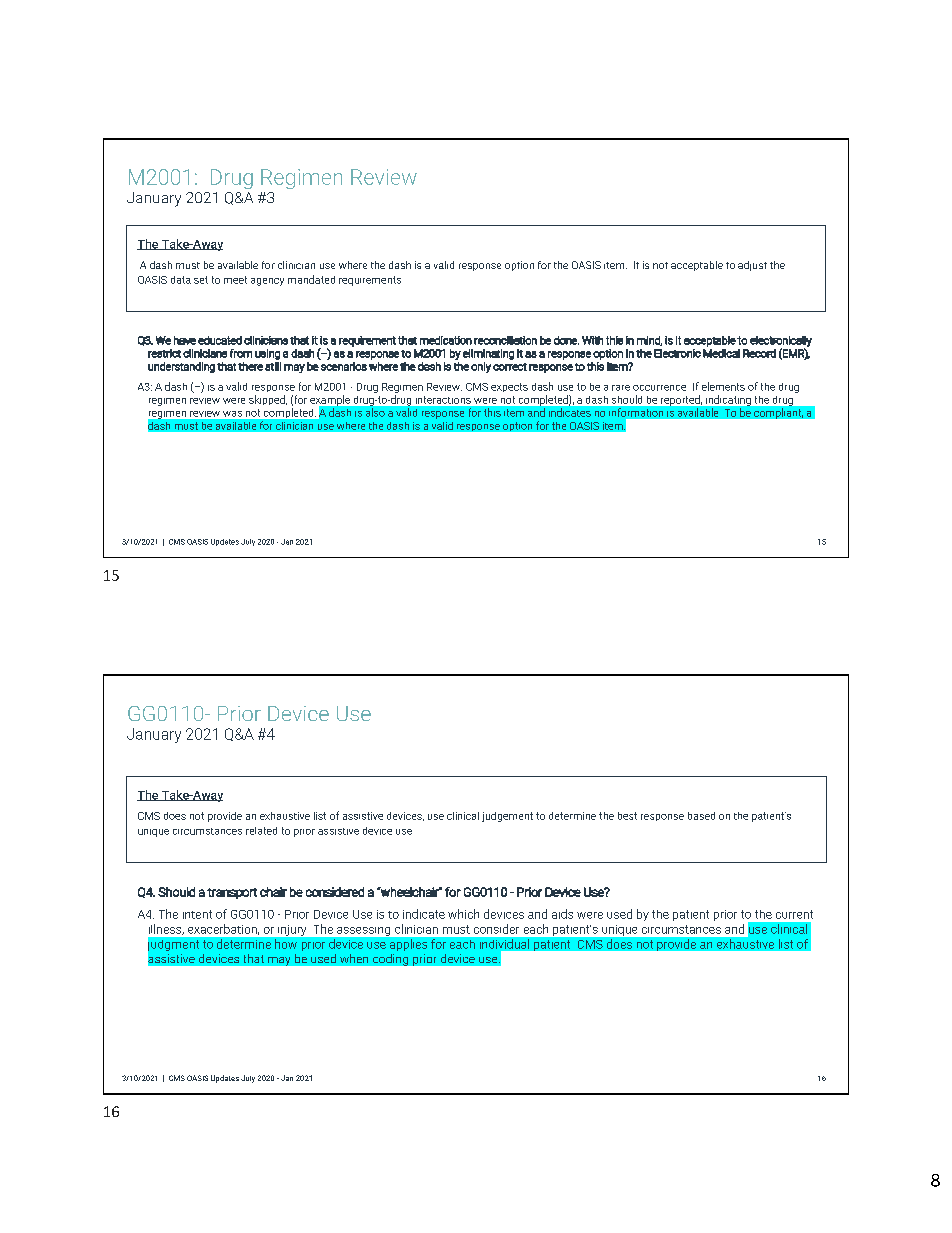 Image resolution: width=952 pixels, height=1233 pixels. What do you see at coordinates (463, 914) in the image?
I see `which` at bounding box center [463, 914].
